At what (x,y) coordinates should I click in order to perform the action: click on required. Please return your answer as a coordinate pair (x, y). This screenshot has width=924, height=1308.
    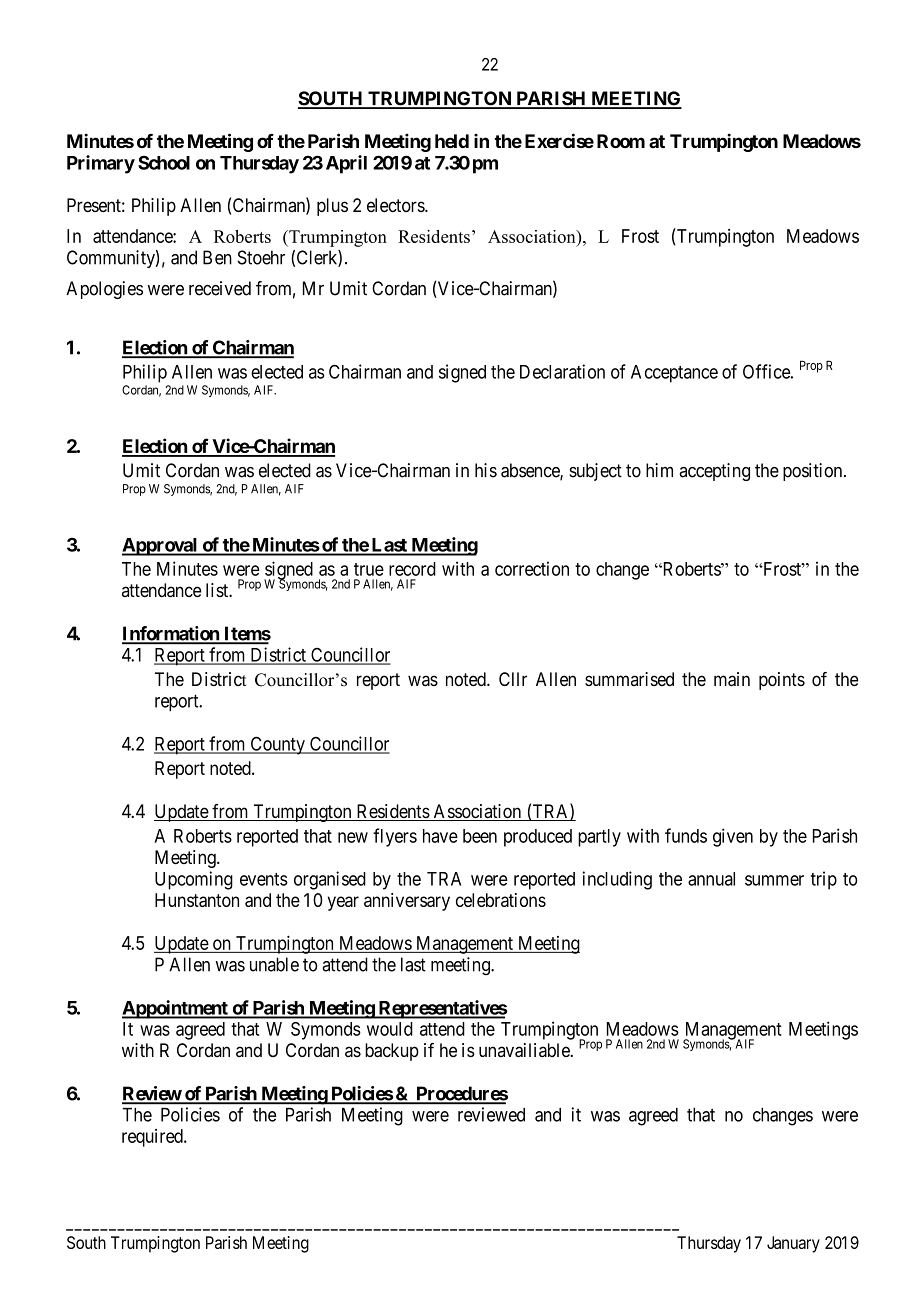
    Looking at the image, I should click on (153, 1138).
